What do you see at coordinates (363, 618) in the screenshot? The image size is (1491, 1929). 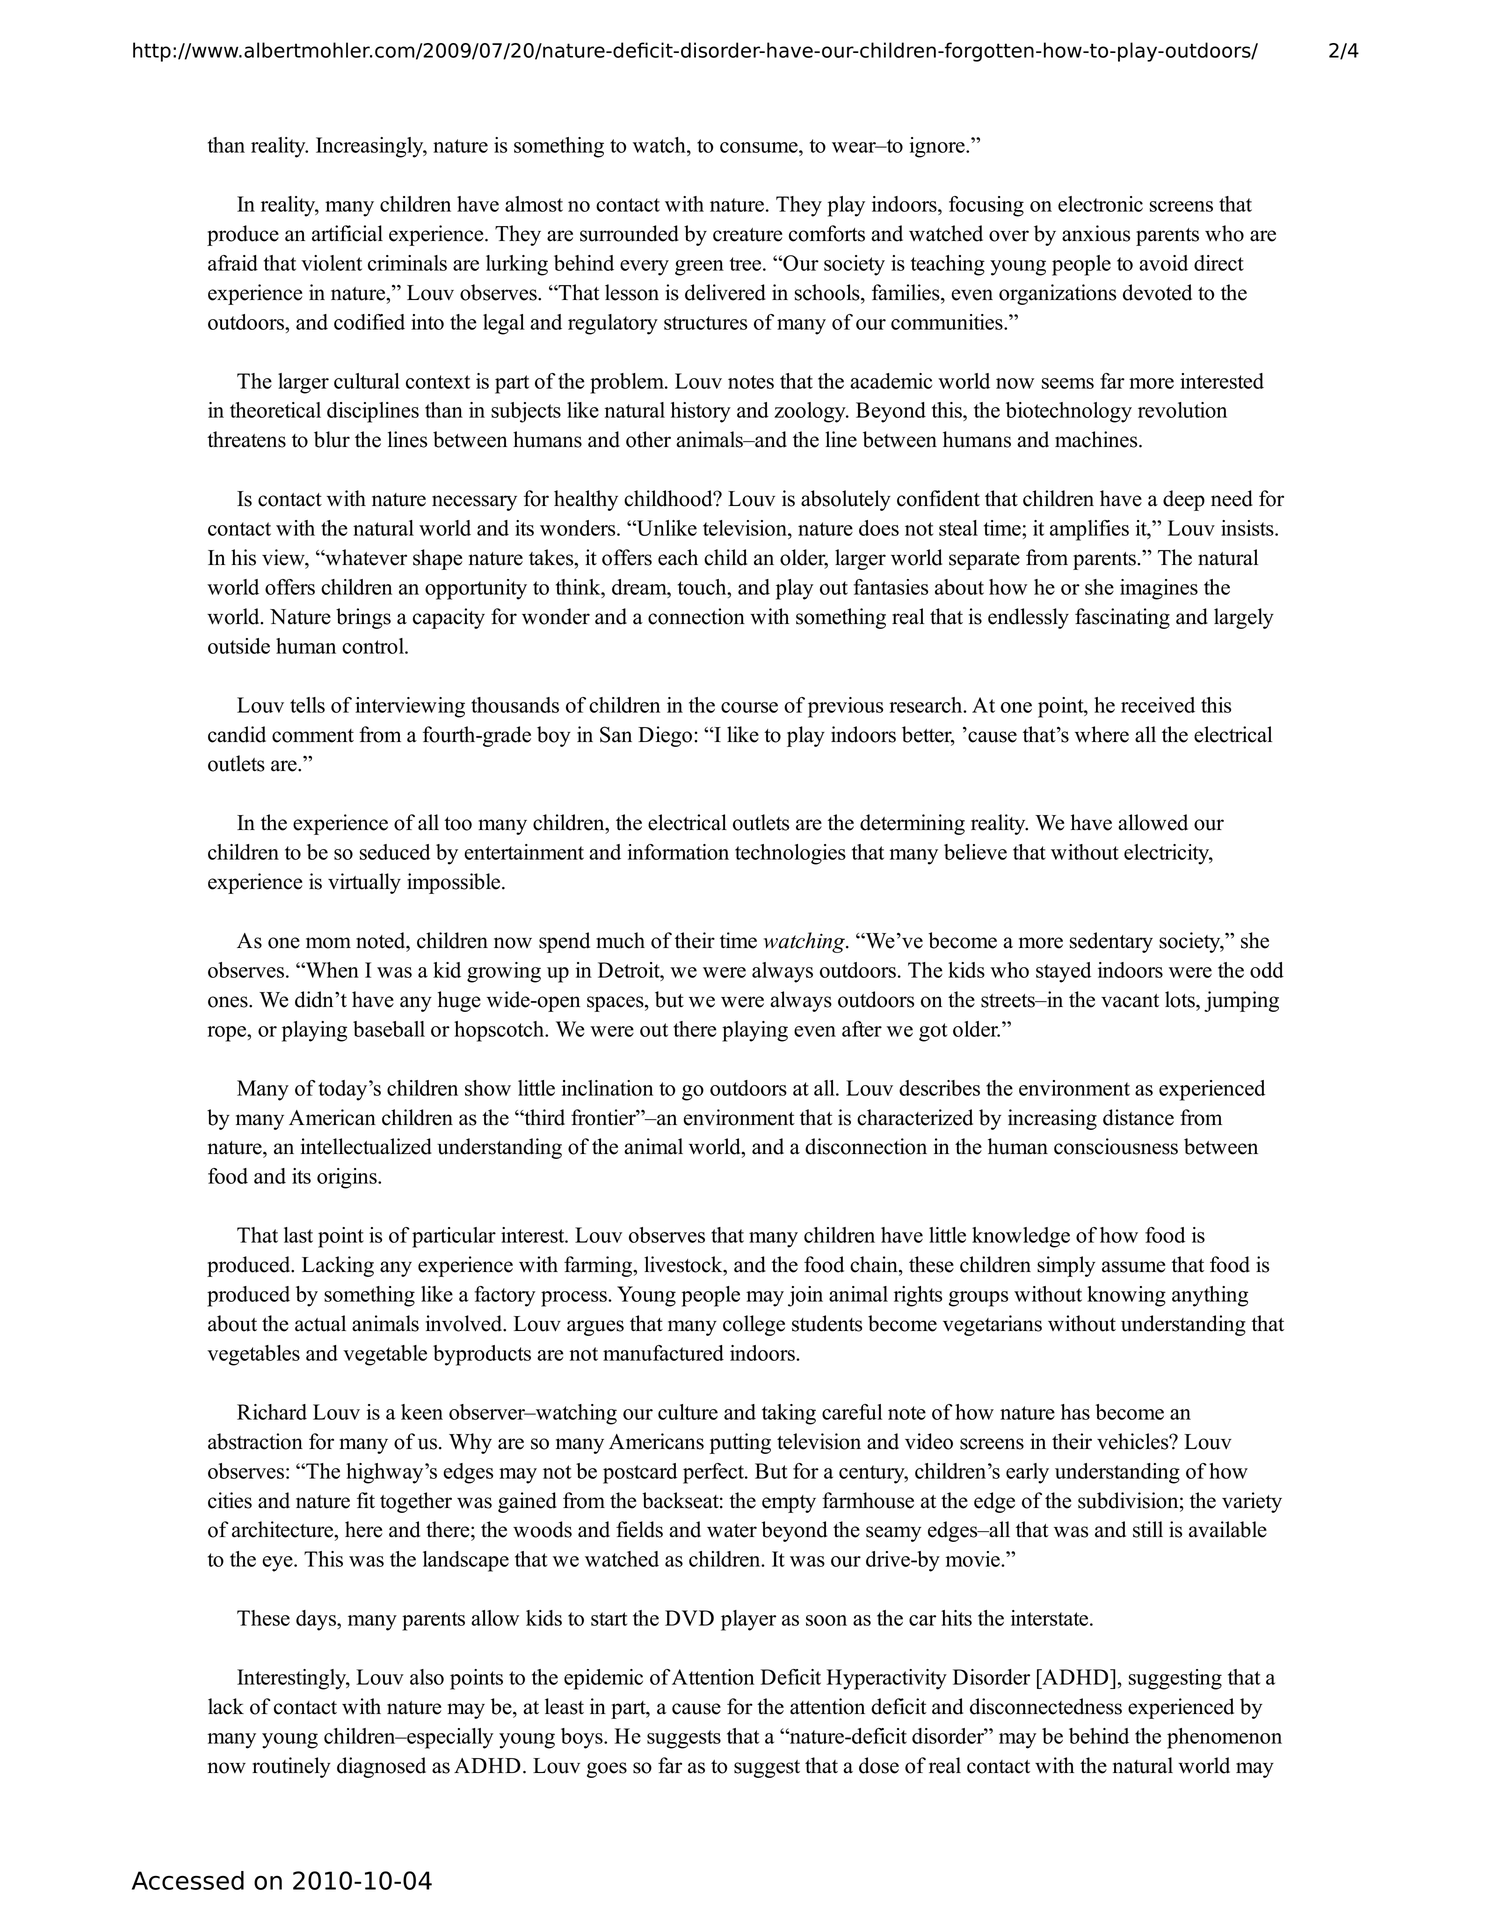 I see `brings` at bounding box center [363, 618].
